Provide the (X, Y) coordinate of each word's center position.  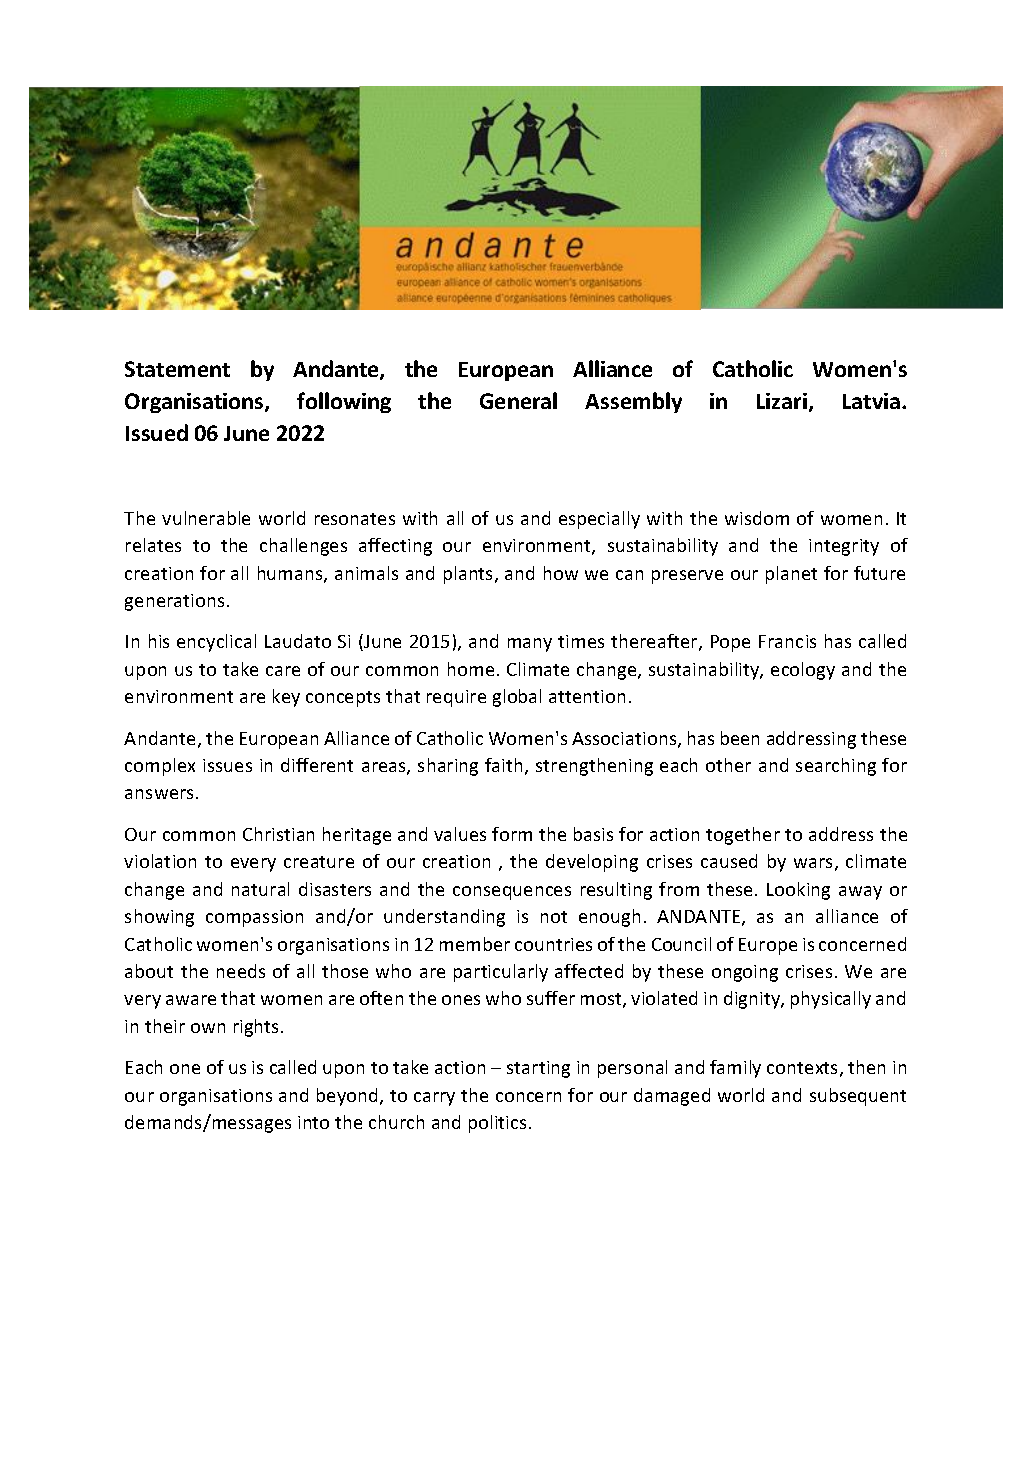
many (530, 645)
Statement (177, 369)
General (518, 400)
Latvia (871, 401)
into (313, 1122)
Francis (787, 641)
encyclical (216, 643)
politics (497, 1124)
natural (260, 889)
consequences (512, 893)
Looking (798, 891)
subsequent (858, 1097)
